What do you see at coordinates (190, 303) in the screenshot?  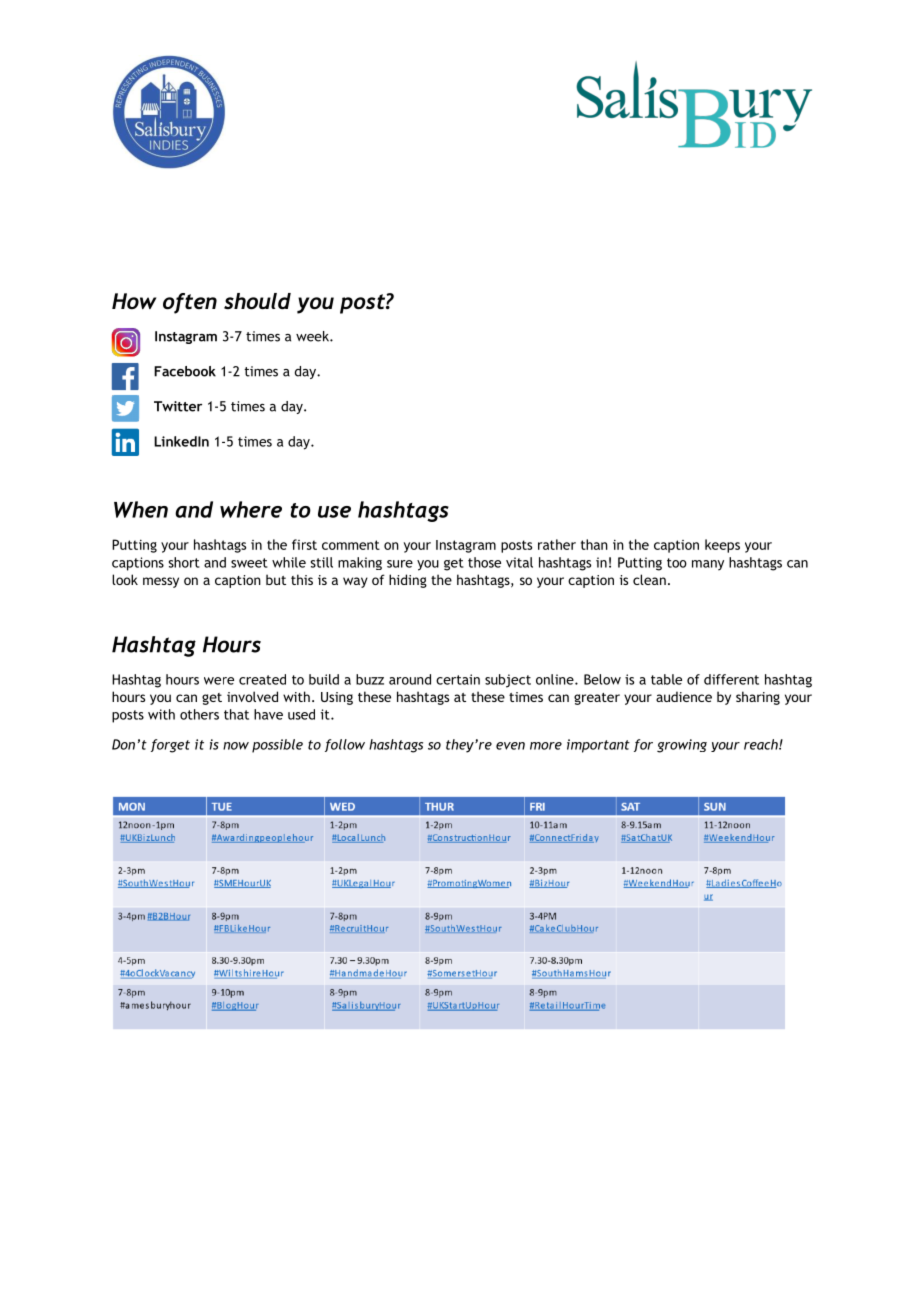 I see `often` at bounding box center [190, 303].
